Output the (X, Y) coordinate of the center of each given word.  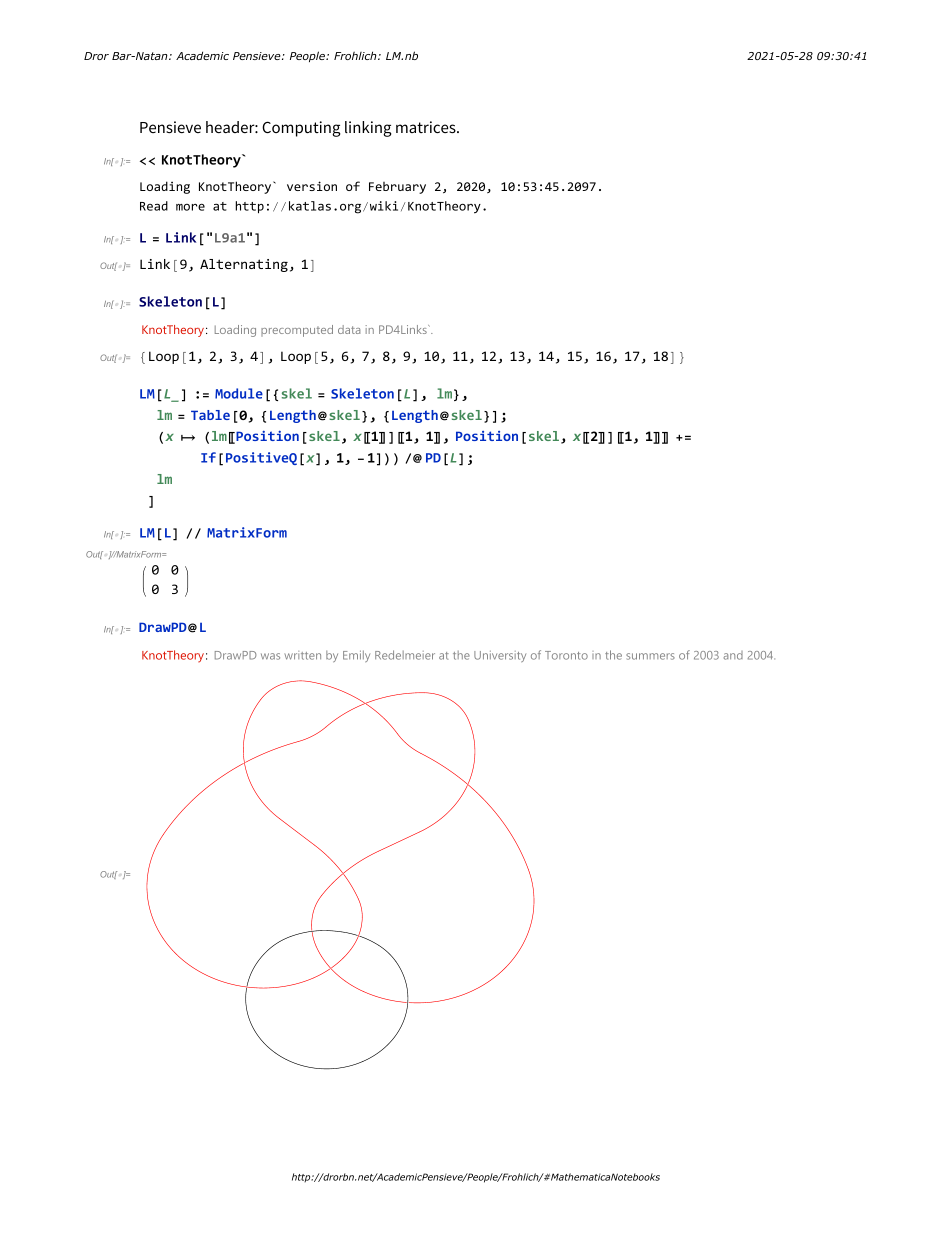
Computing (301, 129)
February (397, 188)
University (500, 656)
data (349, 329)
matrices (427, 127)
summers (650, 656)
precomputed (297, 331)
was (270, 656)
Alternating (244, 265)
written (302, 655)
